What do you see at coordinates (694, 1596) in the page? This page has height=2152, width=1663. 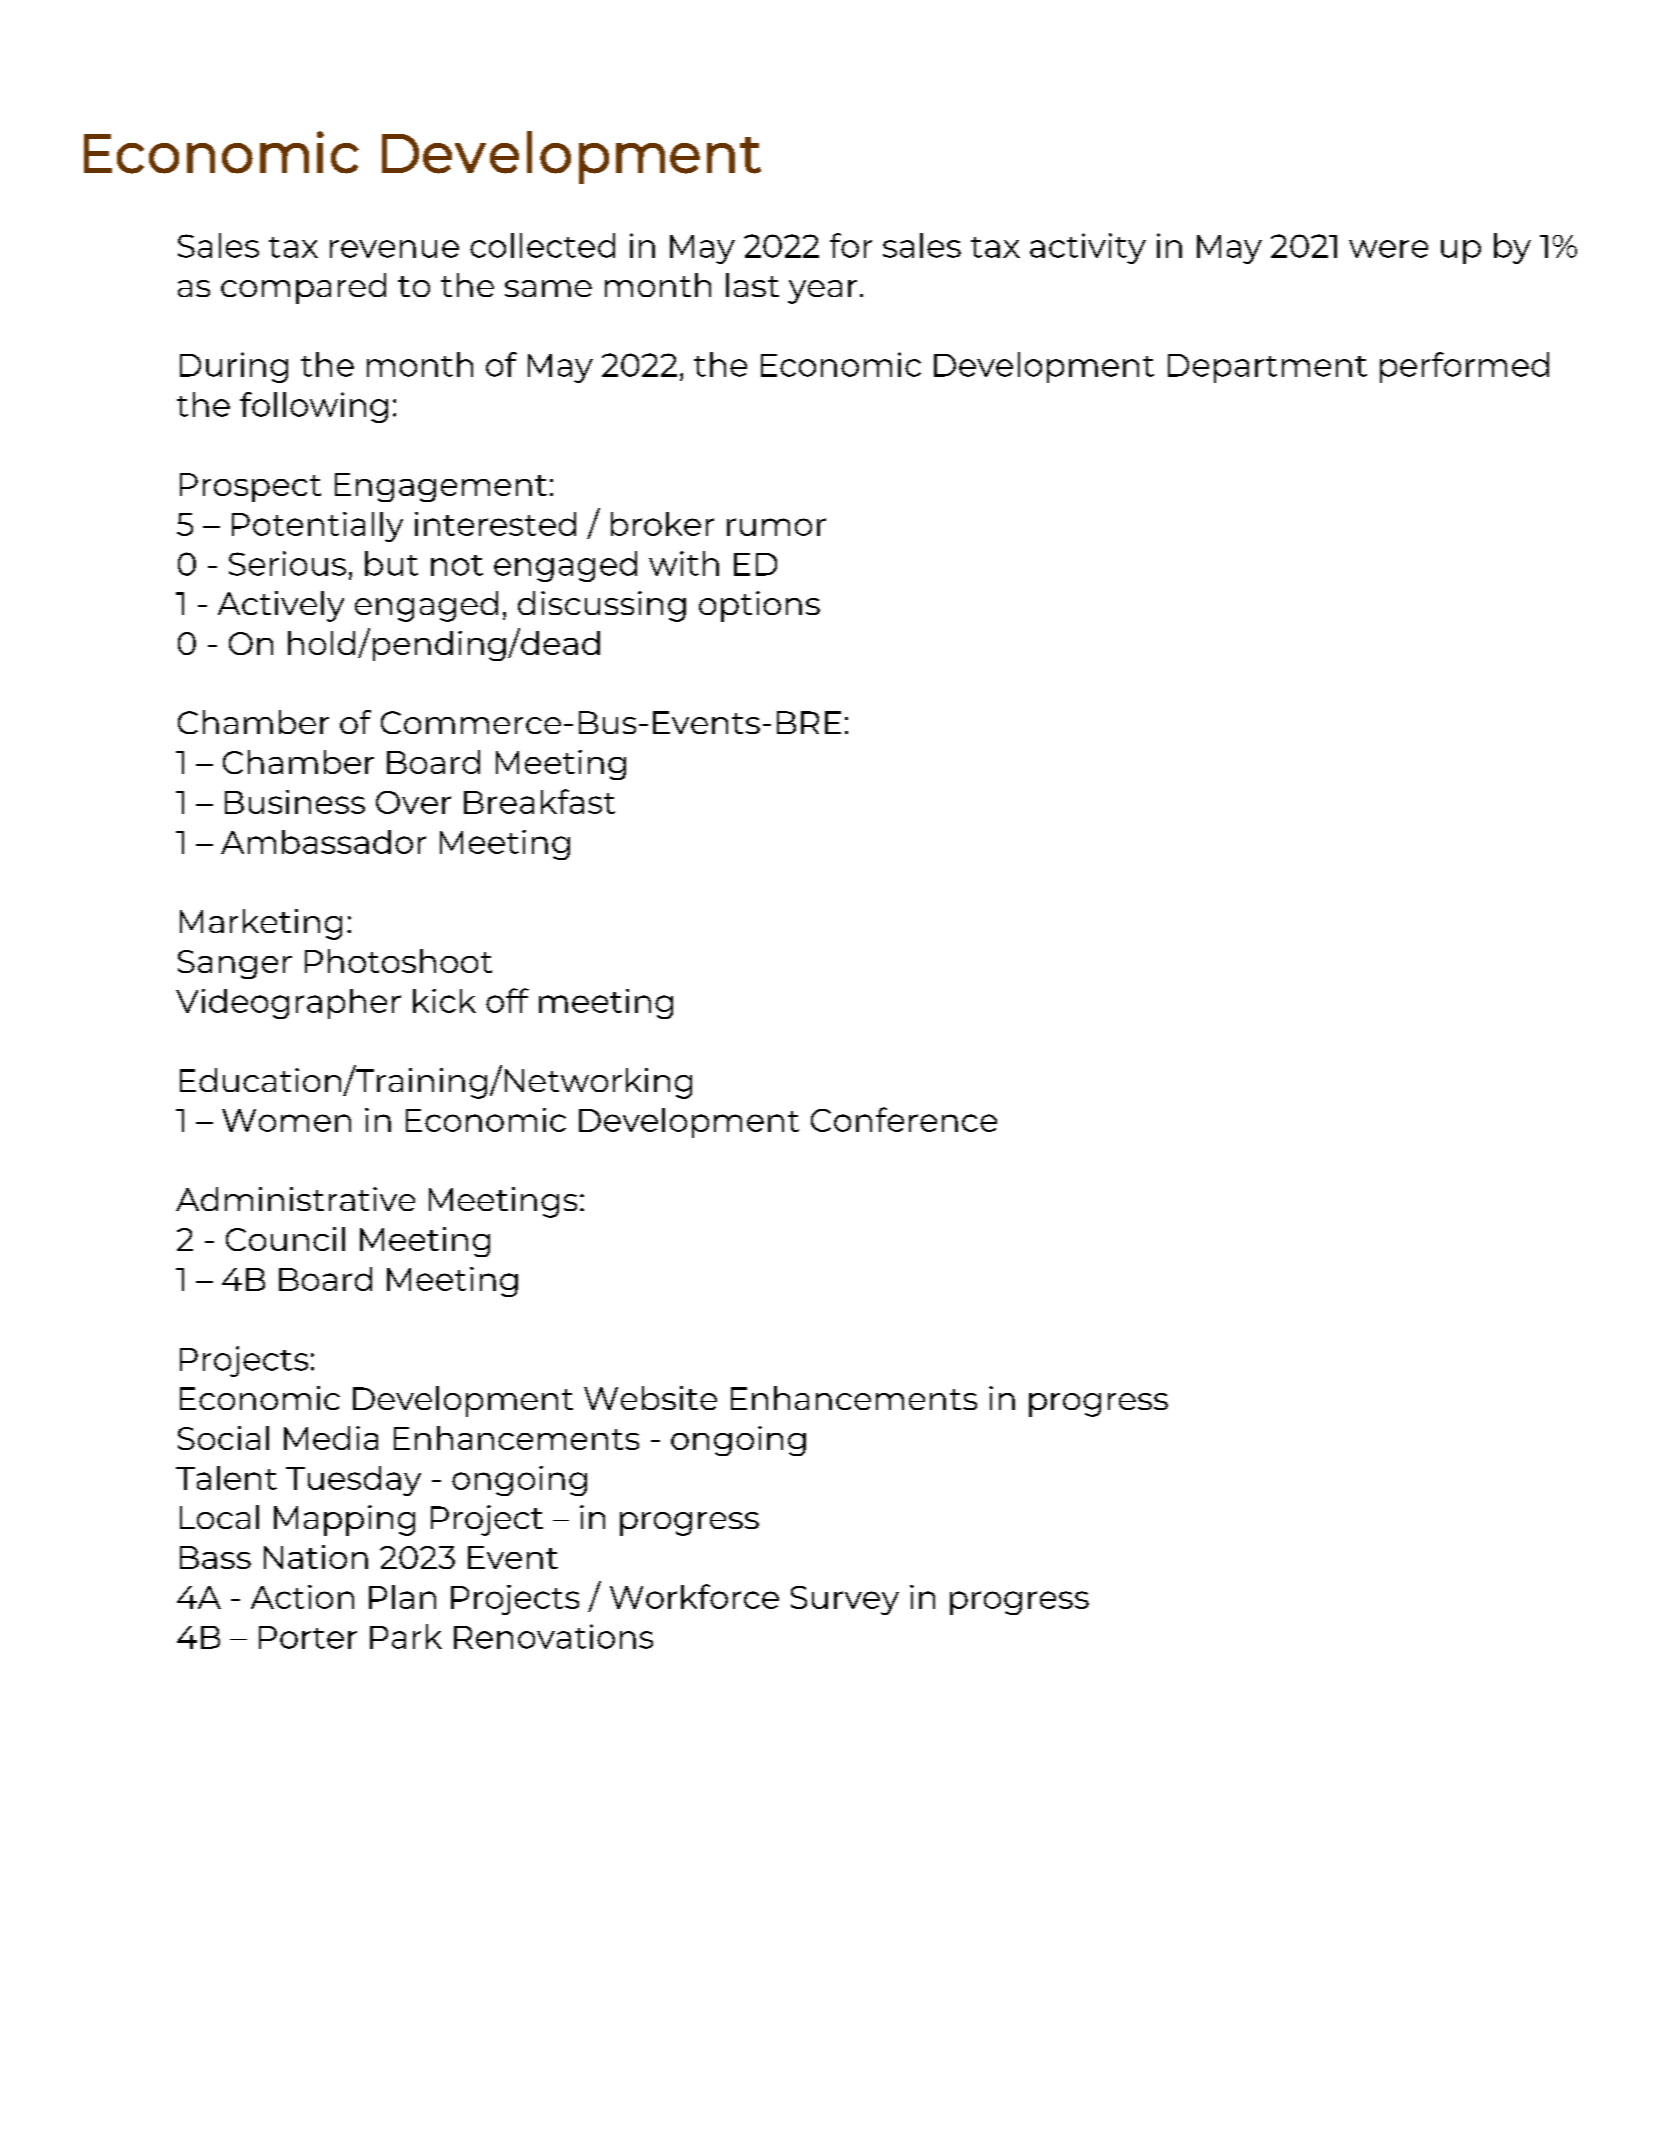 I see `Workforce` at bounding box center [694, 1596].
